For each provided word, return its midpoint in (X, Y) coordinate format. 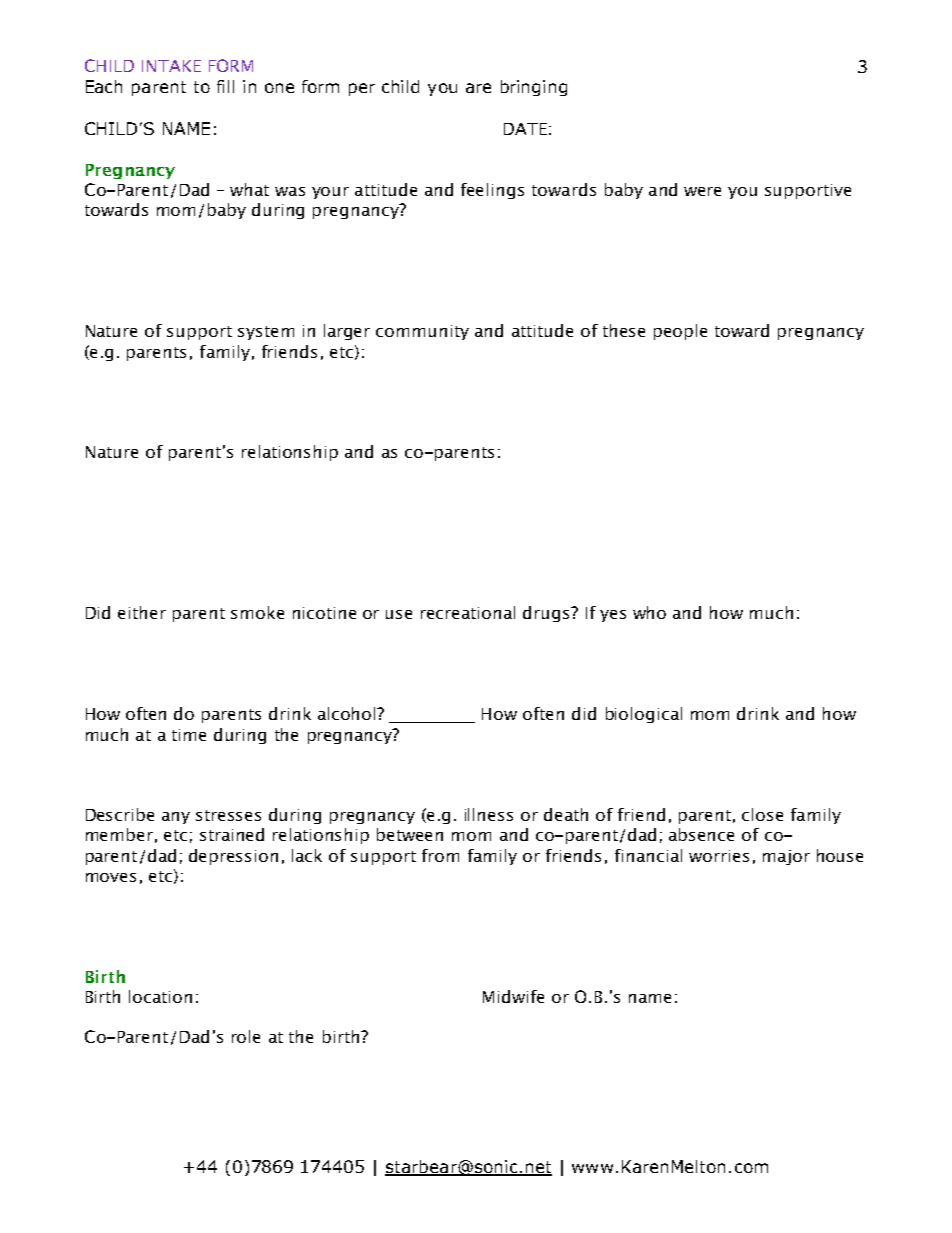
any (176, 818)
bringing (534, 88)
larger (347, 332)
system (266, 333)
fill (225, 86)
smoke (257, 612)
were (702, 191)
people (680, 332)
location (160, 996)
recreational (468, 612)
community (422, 332)
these (624, 330)
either (142, 612)
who (649, 612)
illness (489, 814)
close (762, 814)
